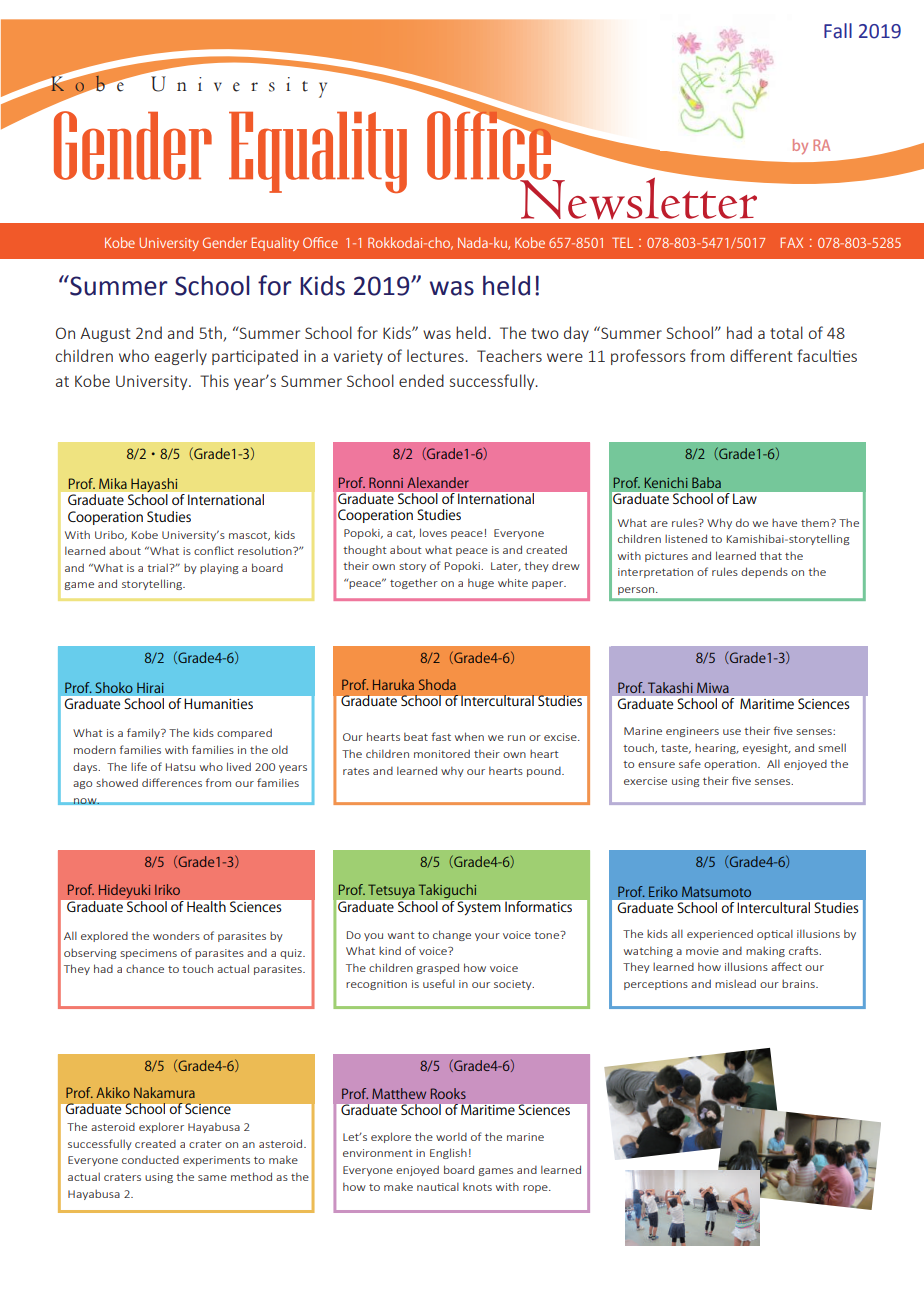  Describe the element at coordinates (105, 334) in the screenshot. I see `August` at that location.
